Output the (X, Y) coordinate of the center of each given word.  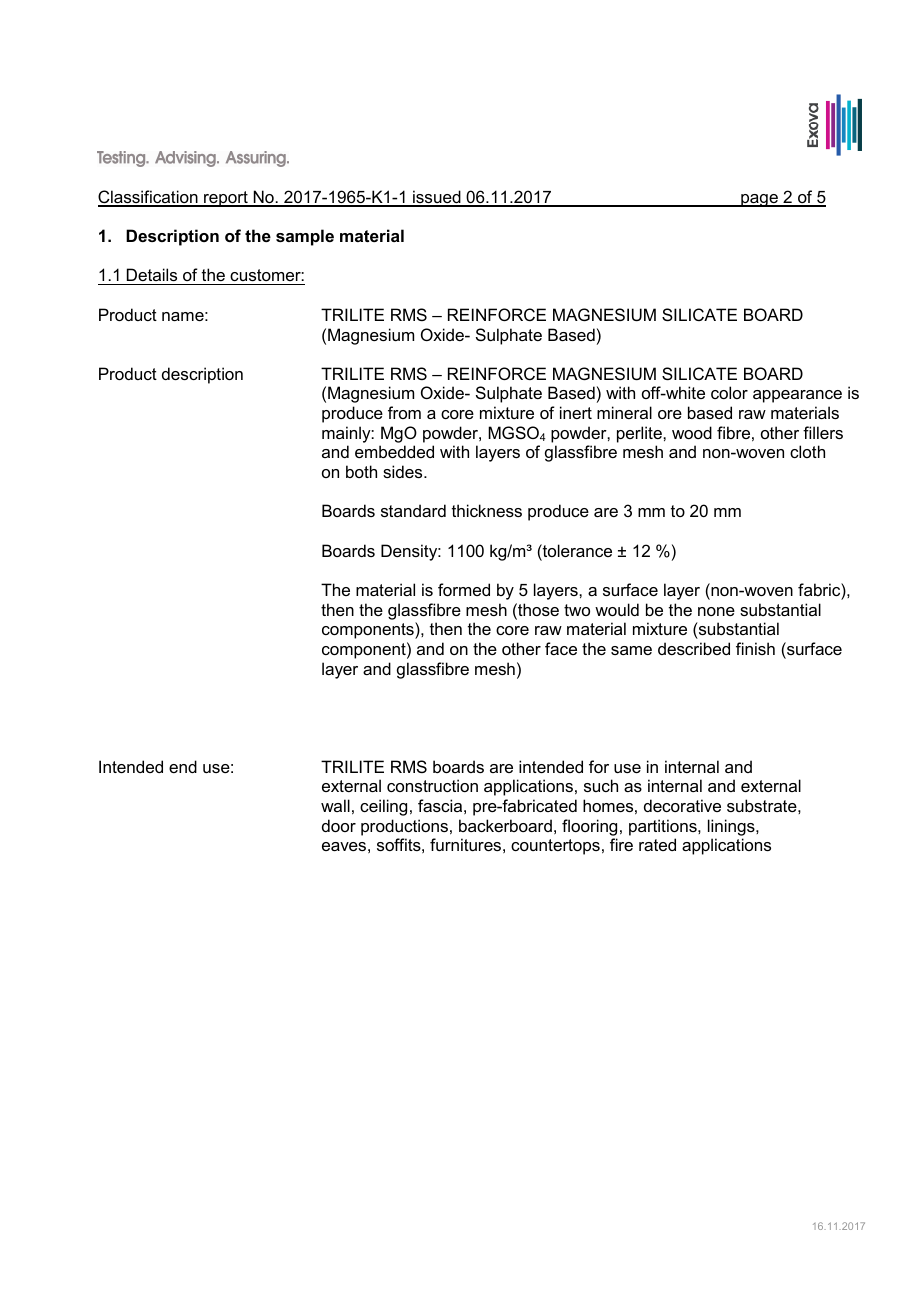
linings (732, 827)
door (339, 825)
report (226, 199)
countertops (555, 847)
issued (437, 198)
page (759, 200)
